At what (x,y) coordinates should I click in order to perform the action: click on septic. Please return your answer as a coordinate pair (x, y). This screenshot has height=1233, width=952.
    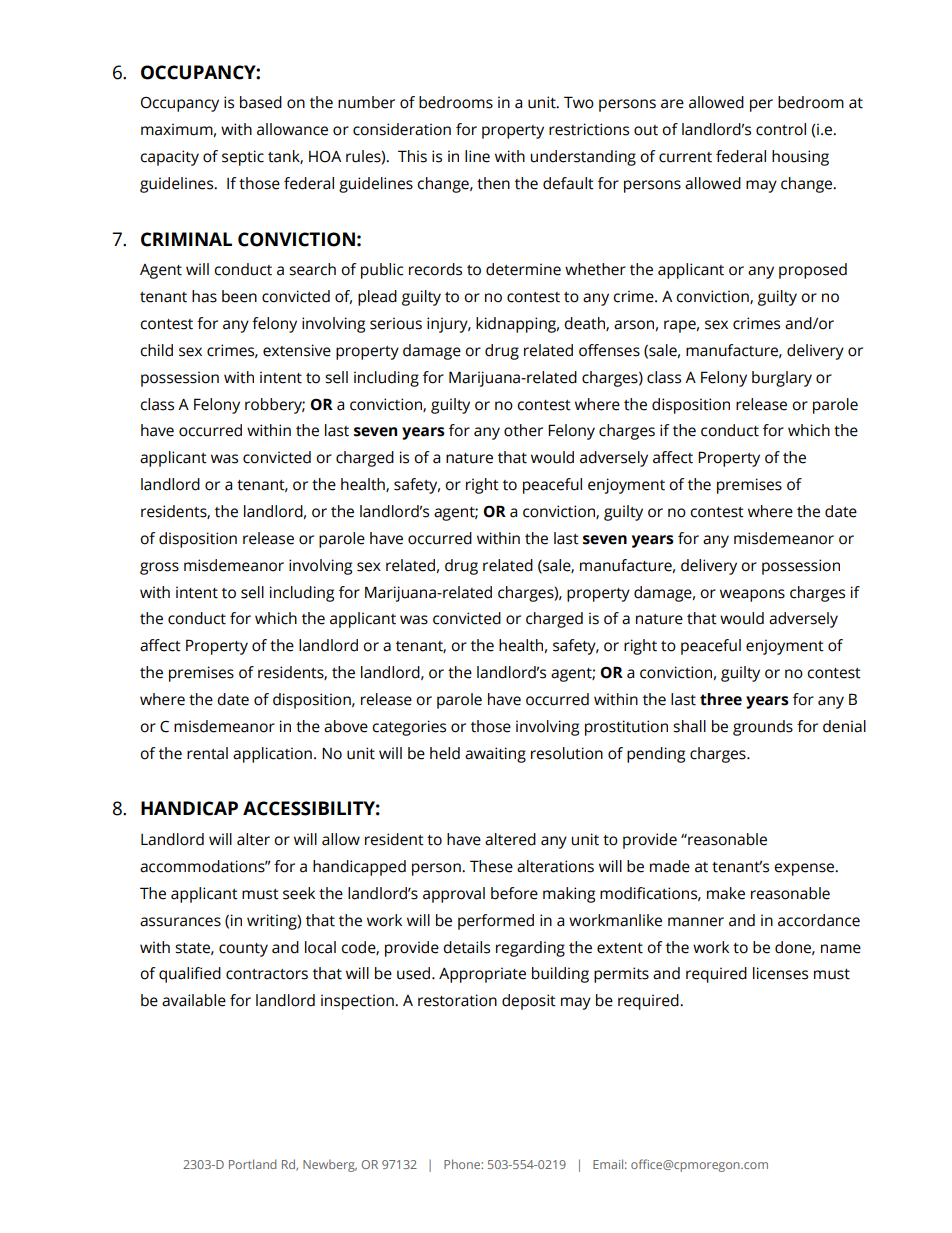
    Looking at the image, I should click on (243, 158).
